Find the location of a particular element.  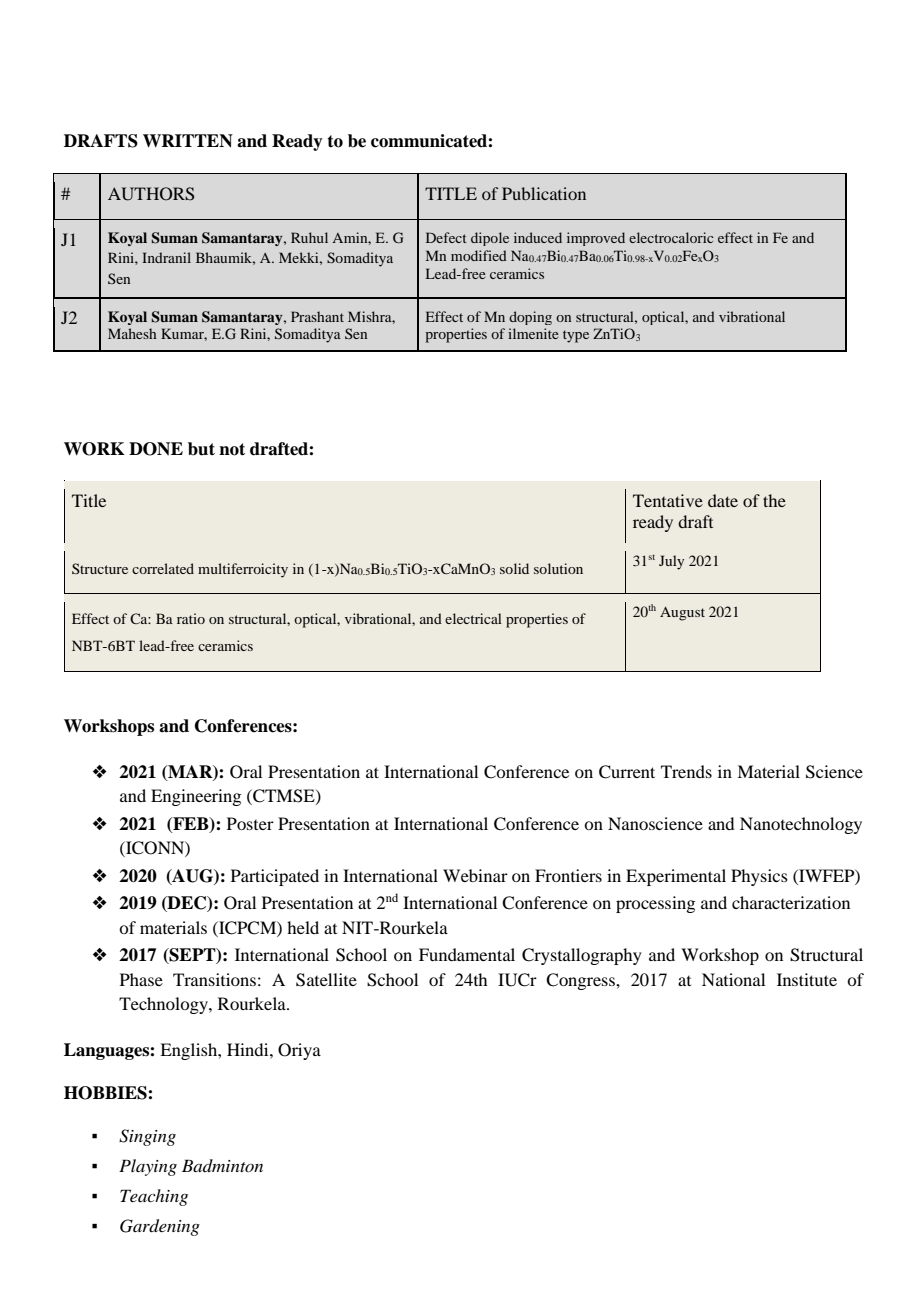

WRITTEN is located at coordinates (188, 141).
